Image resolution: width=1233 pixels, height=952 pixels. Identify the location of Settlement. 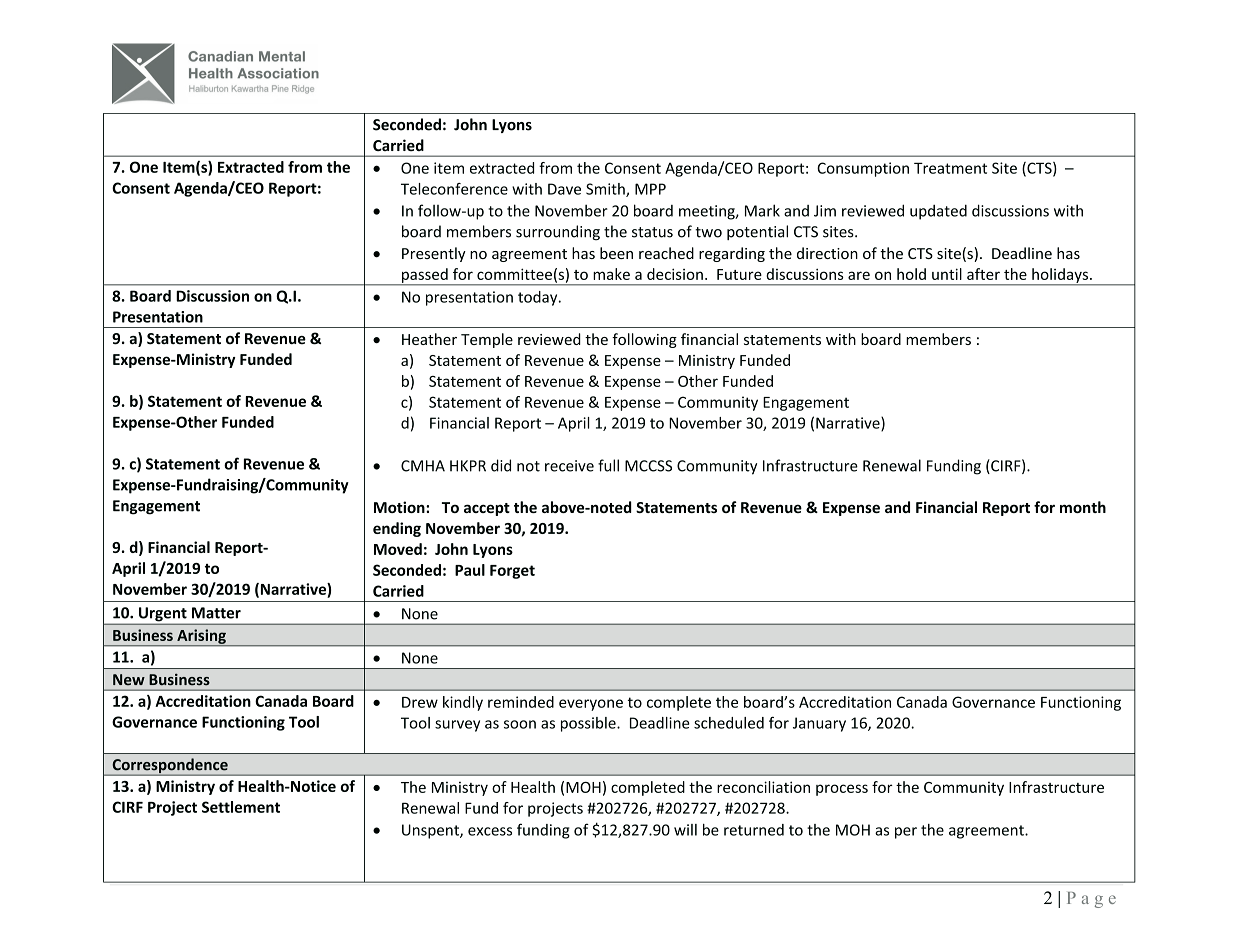
(241, 807).
